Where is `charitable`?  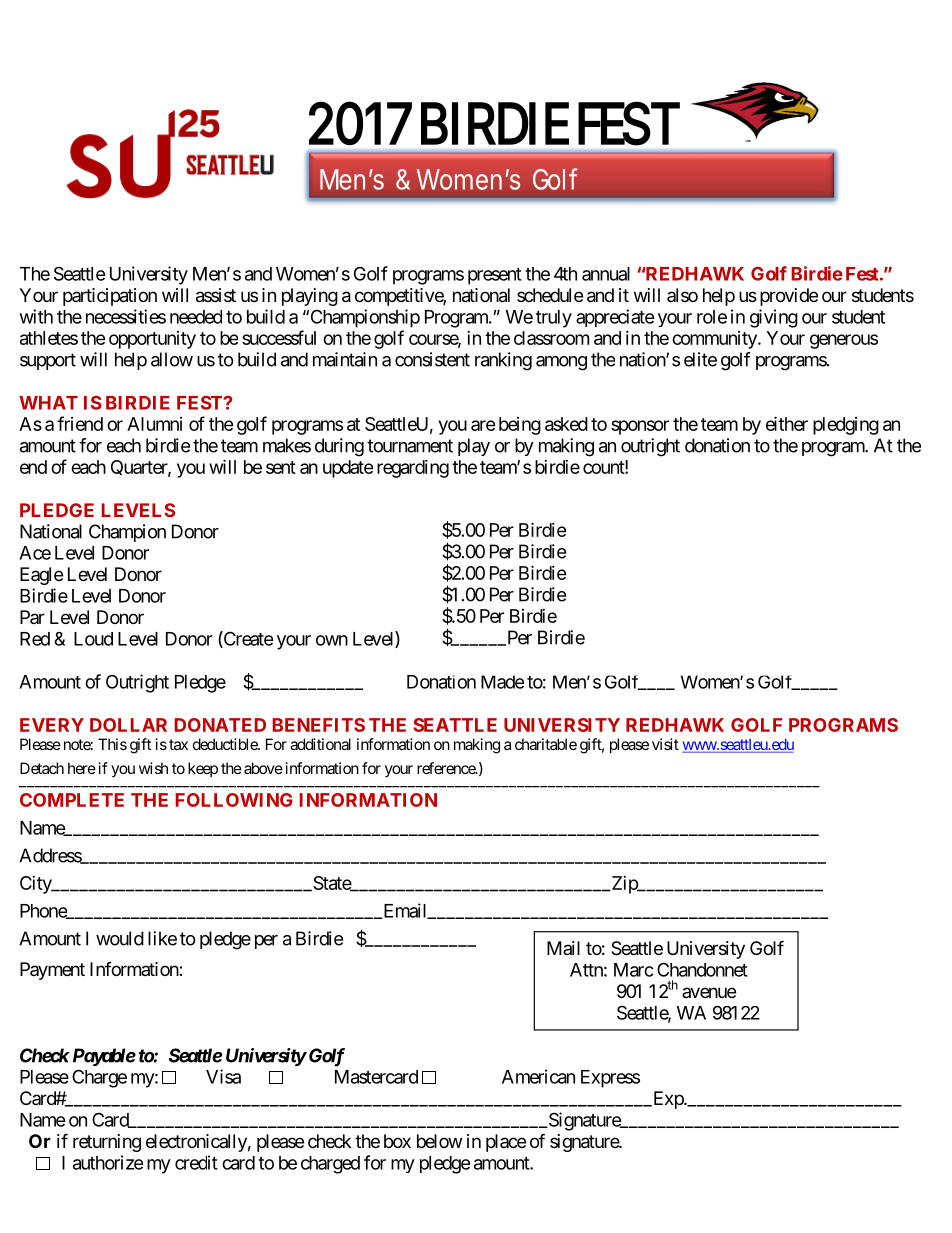
charitable is located at coordinates (546, 744).
